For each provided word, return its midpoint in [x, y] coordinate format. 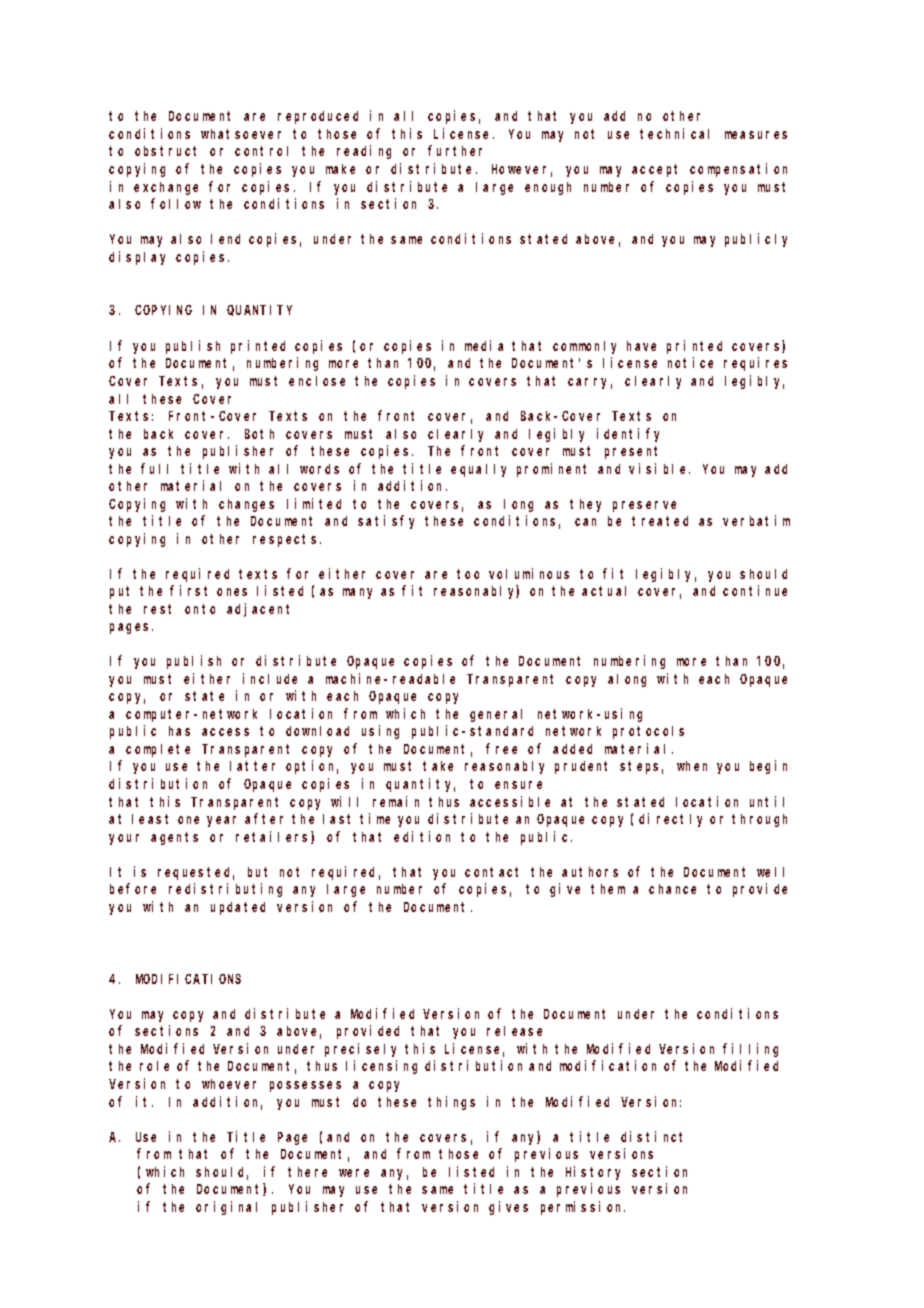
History [593, 1173]
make [340, 169]
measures [756, 135]
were [354, 1173]
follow [176, 203]
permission [583, 1208]
